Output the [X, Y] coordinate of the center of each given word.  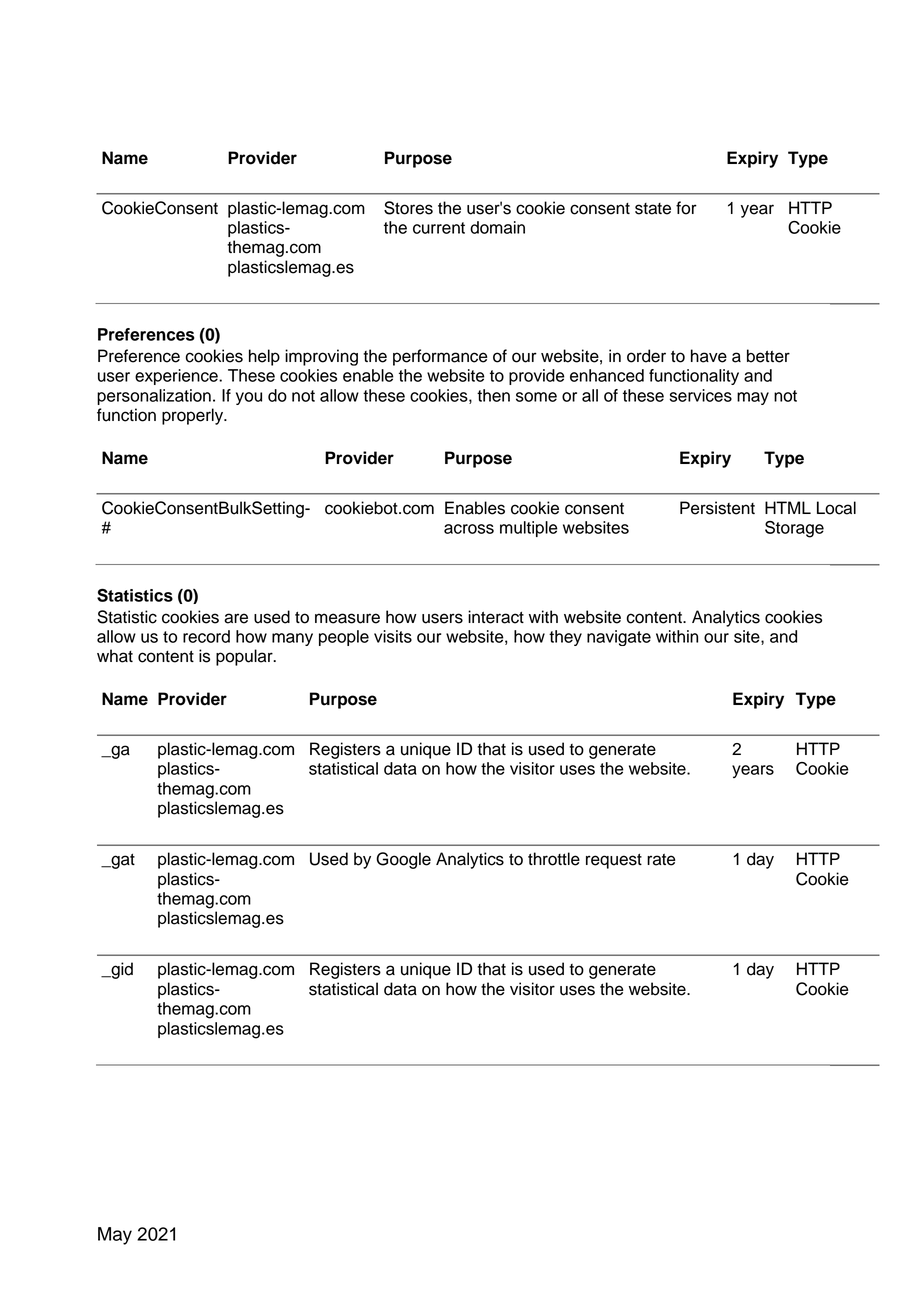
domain [497, 227]
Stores [408, 208]
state [653, 209]
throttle [554, 859]
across [469, 529]
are [236, 618]
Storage [794, 529]
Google [403, 860]
